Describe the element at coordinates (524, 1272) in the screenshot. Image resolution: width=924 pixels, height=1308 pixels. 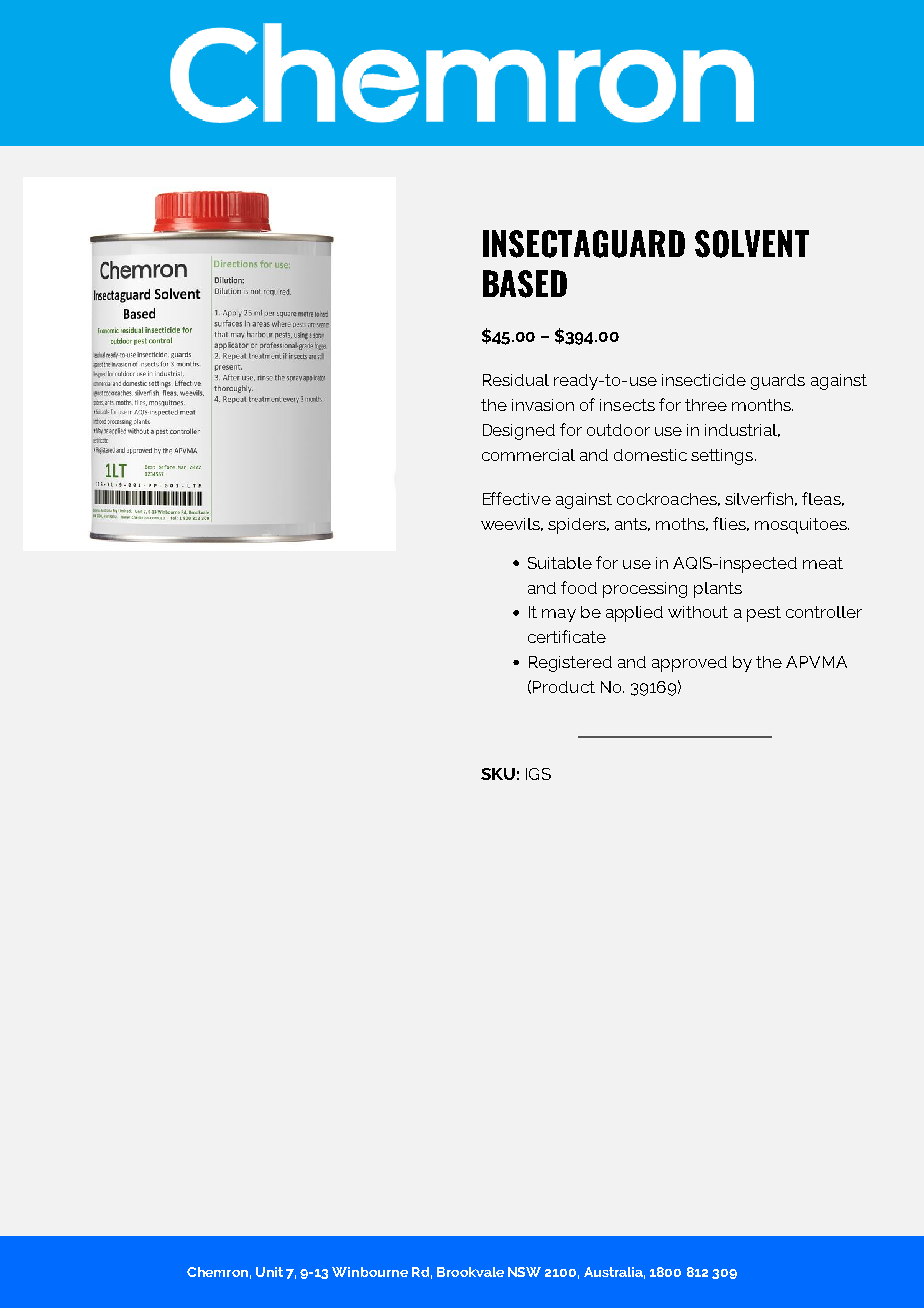
I see `NSW` at that location.
